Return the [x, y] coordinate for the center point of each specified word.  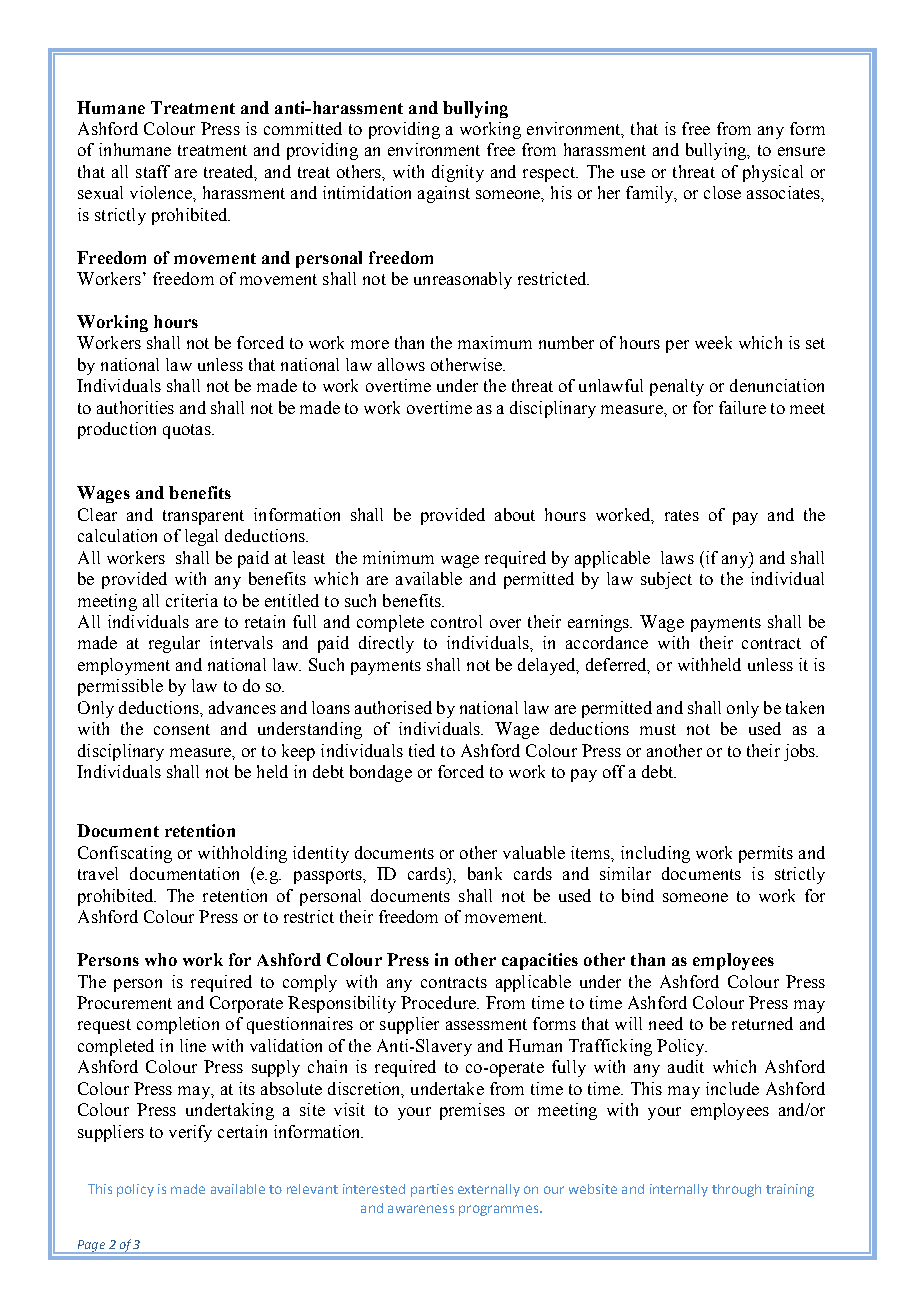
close [722, 192]
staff [153, 171]
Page [91, 1247]
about [515, 514]
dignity [458, 173]
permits [766, 854]
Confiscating [125, 854]
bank [485, 873]
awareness [421, 1209]
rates [682, 515]
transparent [203, 517]
